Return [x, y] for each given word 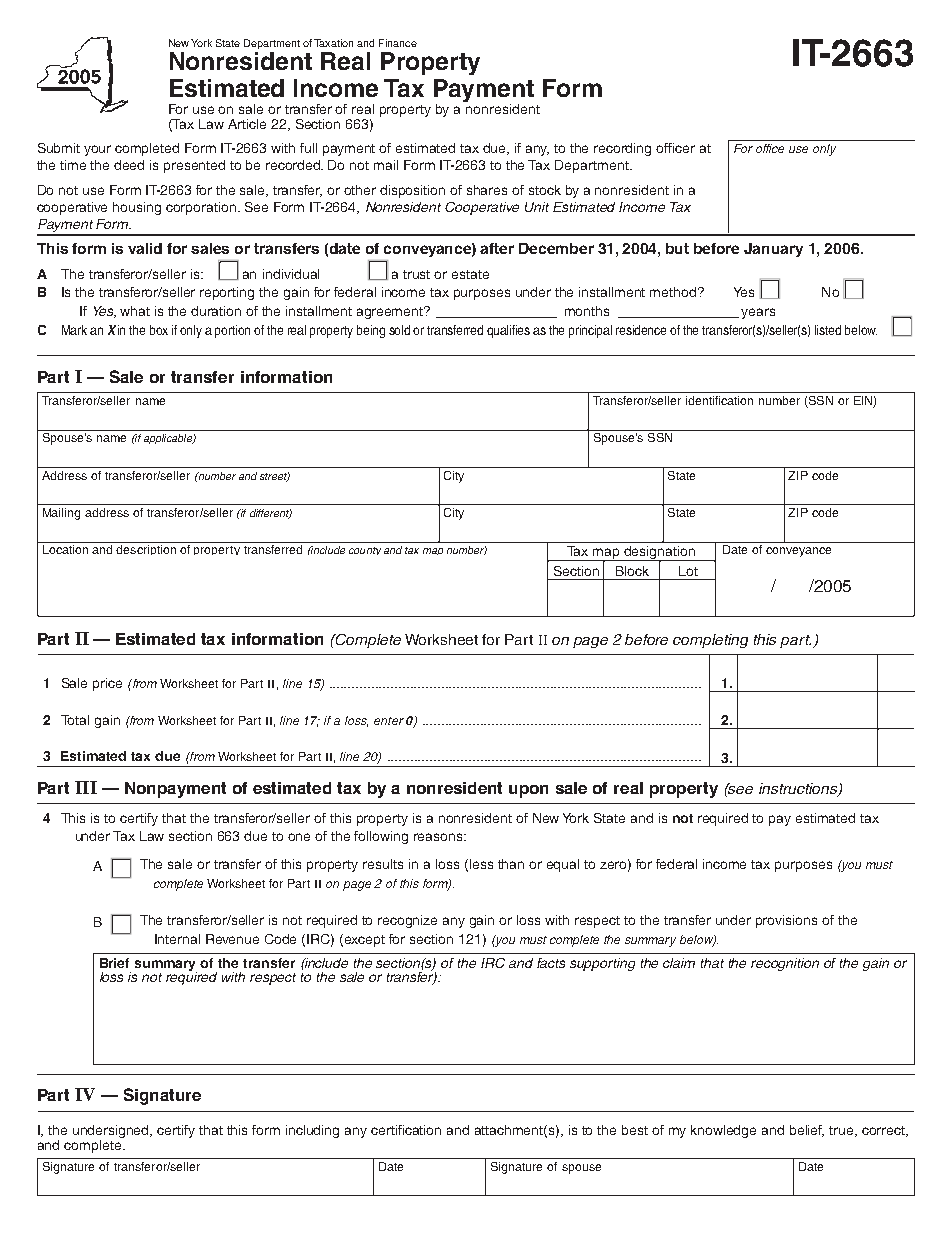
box [159, 330]
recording [622, 149]
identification [719, 400]
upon [528, 791]
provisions [786, 921]
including [312, 1131]
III [86, 787]
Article [247, 124]
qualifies [508, 331]
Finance [398, 43]
